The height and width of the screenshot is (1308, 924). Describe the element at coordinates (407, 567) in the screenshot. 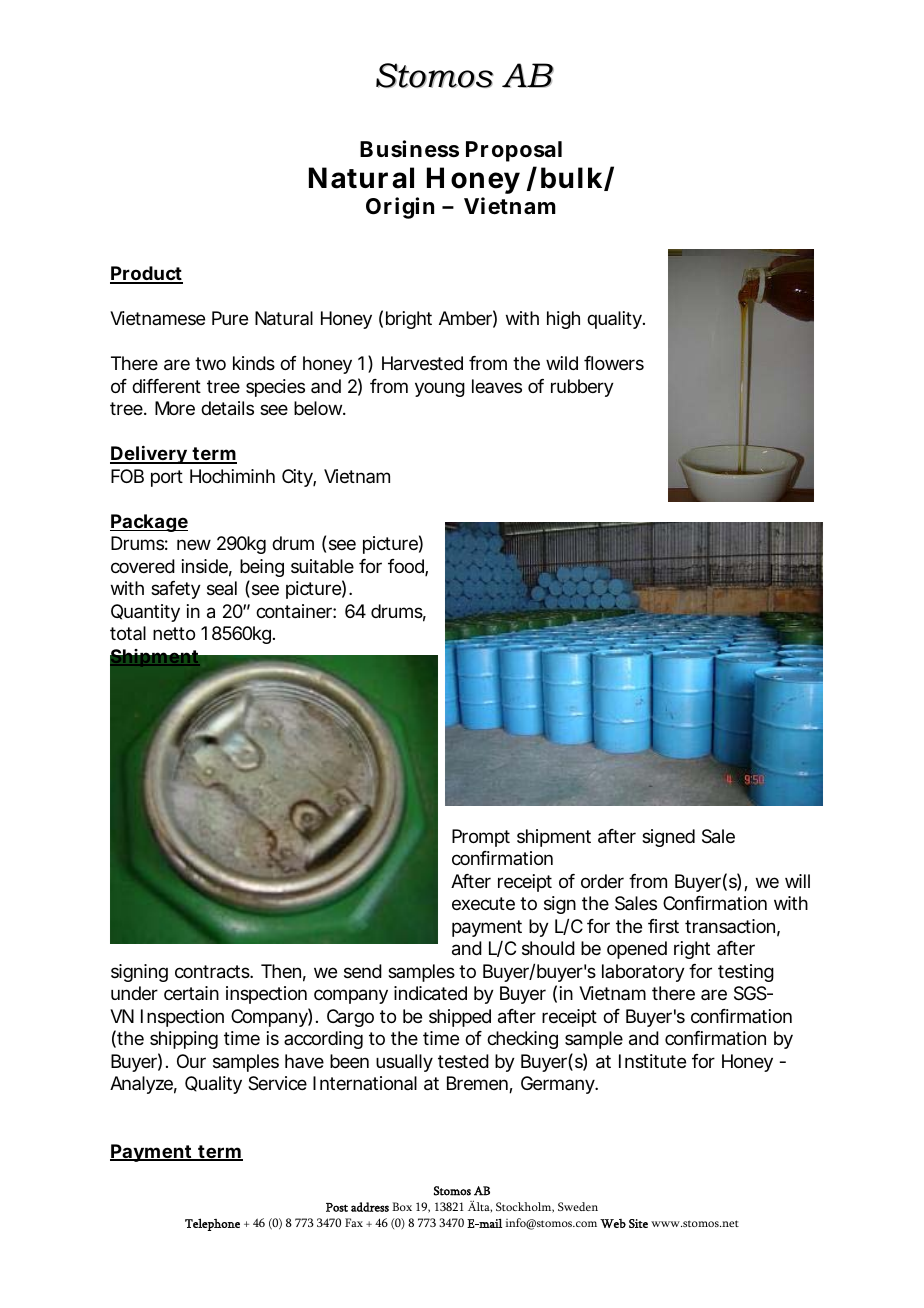

I see `food` at that location.
